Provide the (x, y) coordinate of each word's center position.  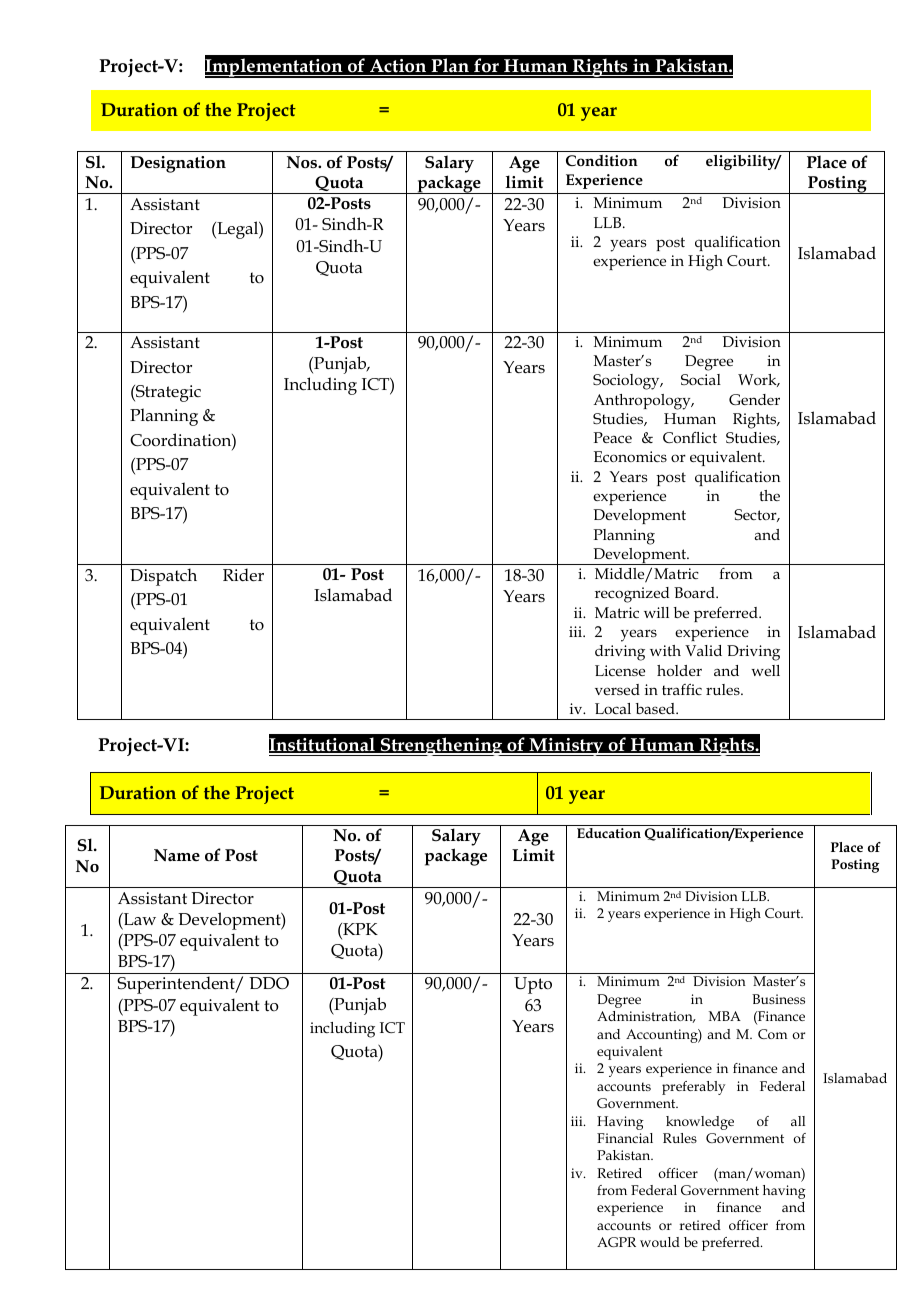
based (656, 708)
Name (177, 855)
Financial (625, 1138)
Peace (612, 437)
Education (609, 833)
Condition (602, 160)
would (660, 1242)
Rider (243, 575)
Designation (178, 164)
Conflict (690, 437)
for (486, 65)
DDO (269, 983)
